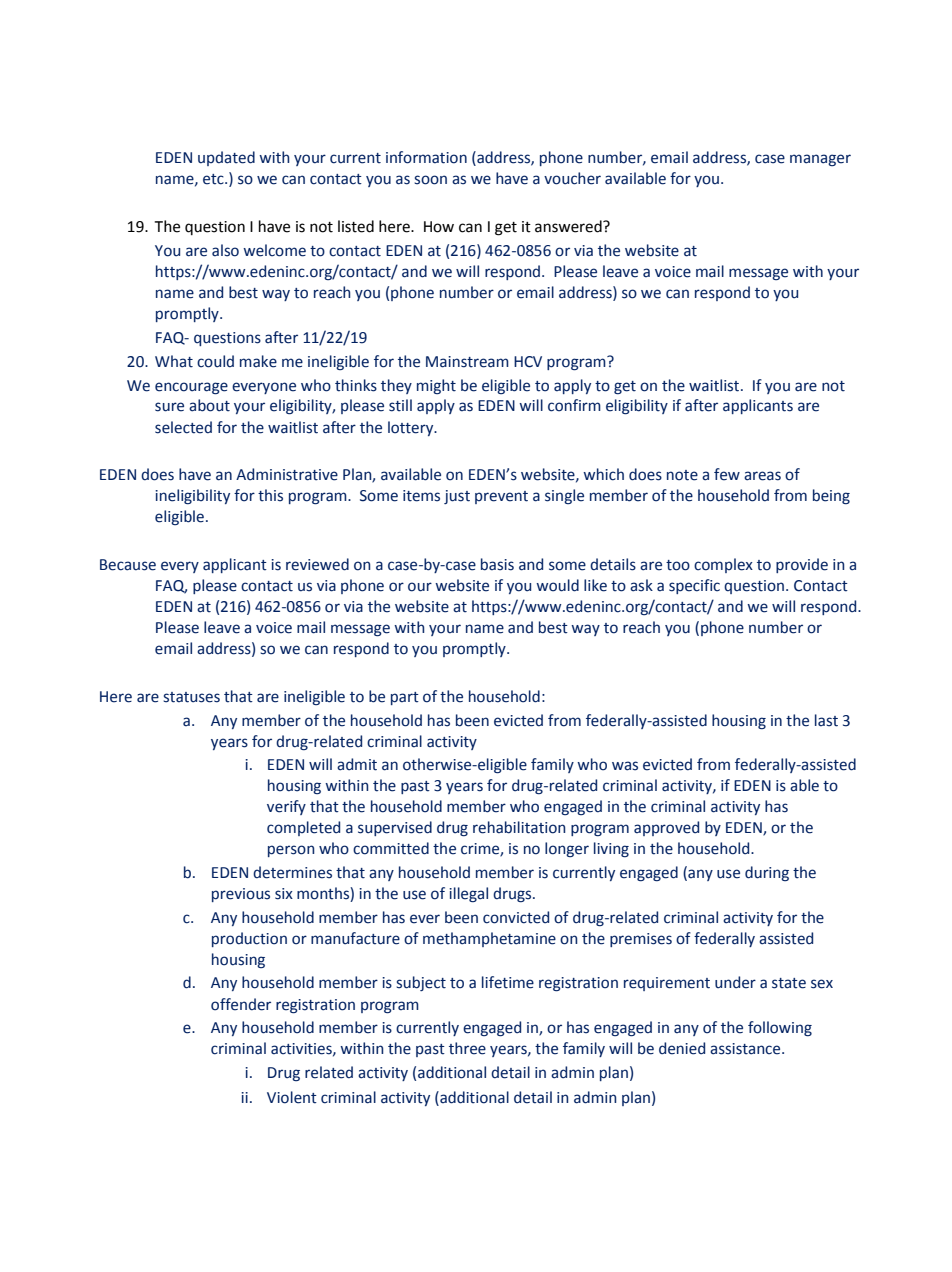 This document has height=1272, width=952. I want to click on three, so click(467, 1048).
